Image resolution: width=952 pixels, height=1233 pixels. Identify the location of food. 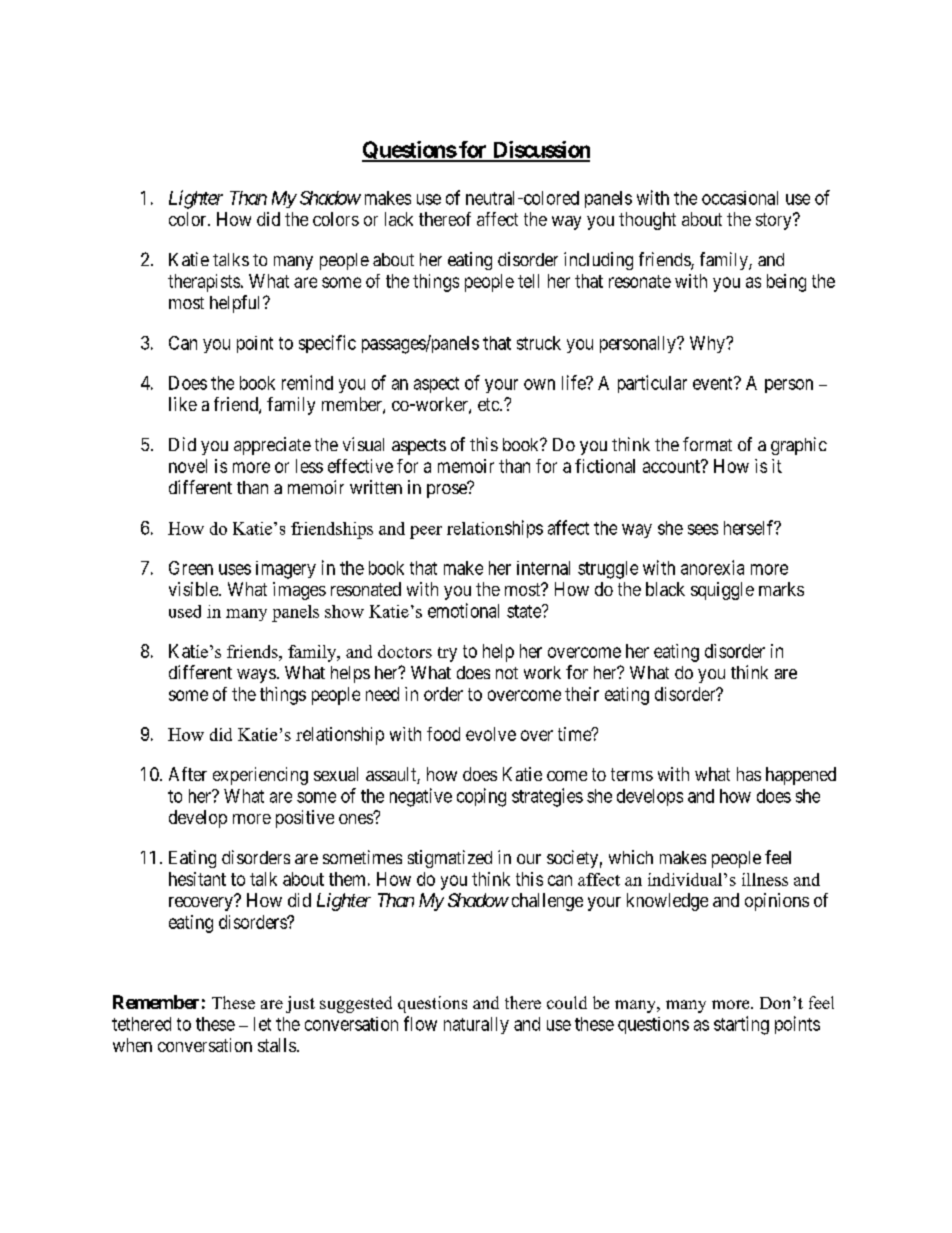
(443, 734).
